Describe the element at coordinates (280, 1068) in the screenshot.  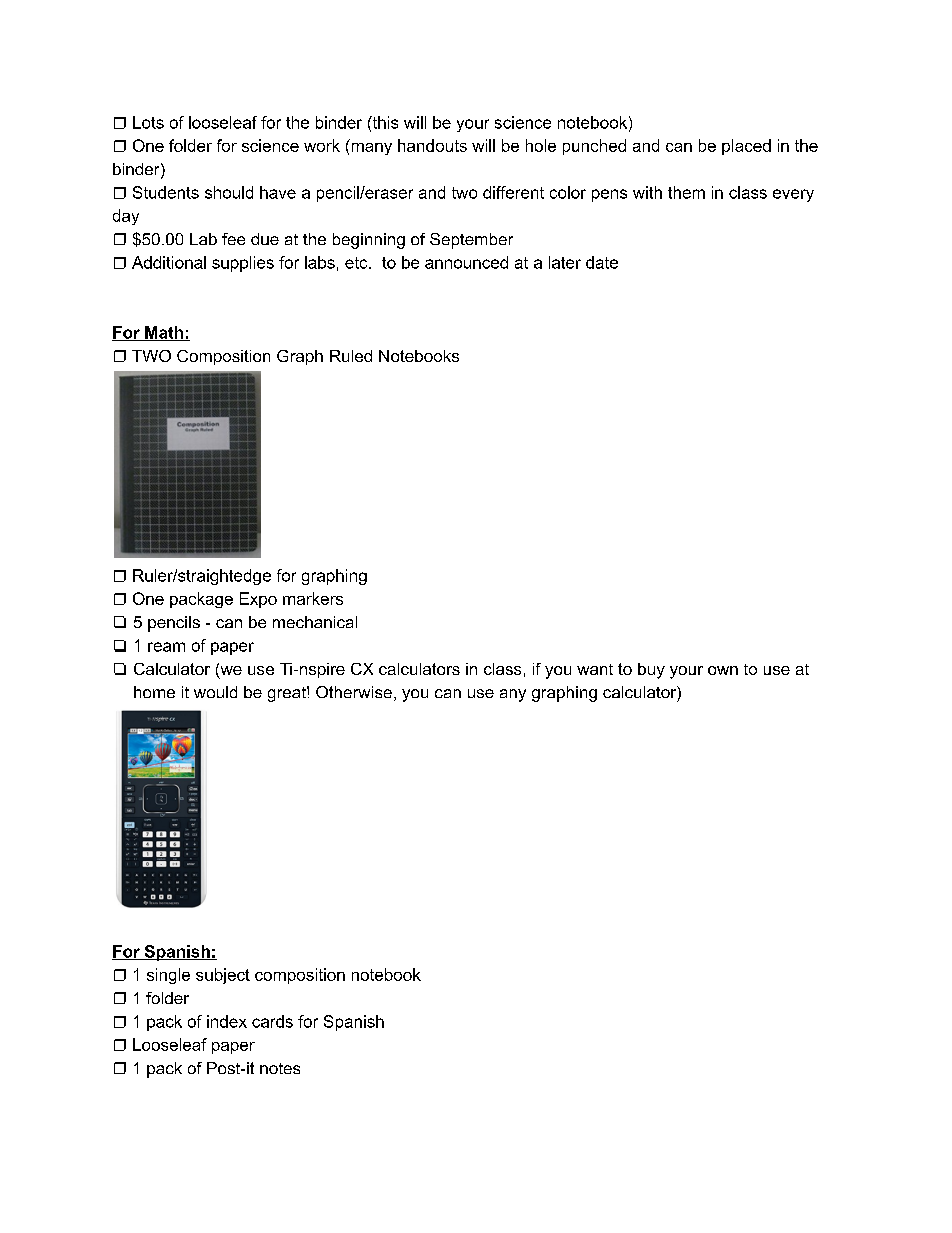
I see `notes` at that location.
